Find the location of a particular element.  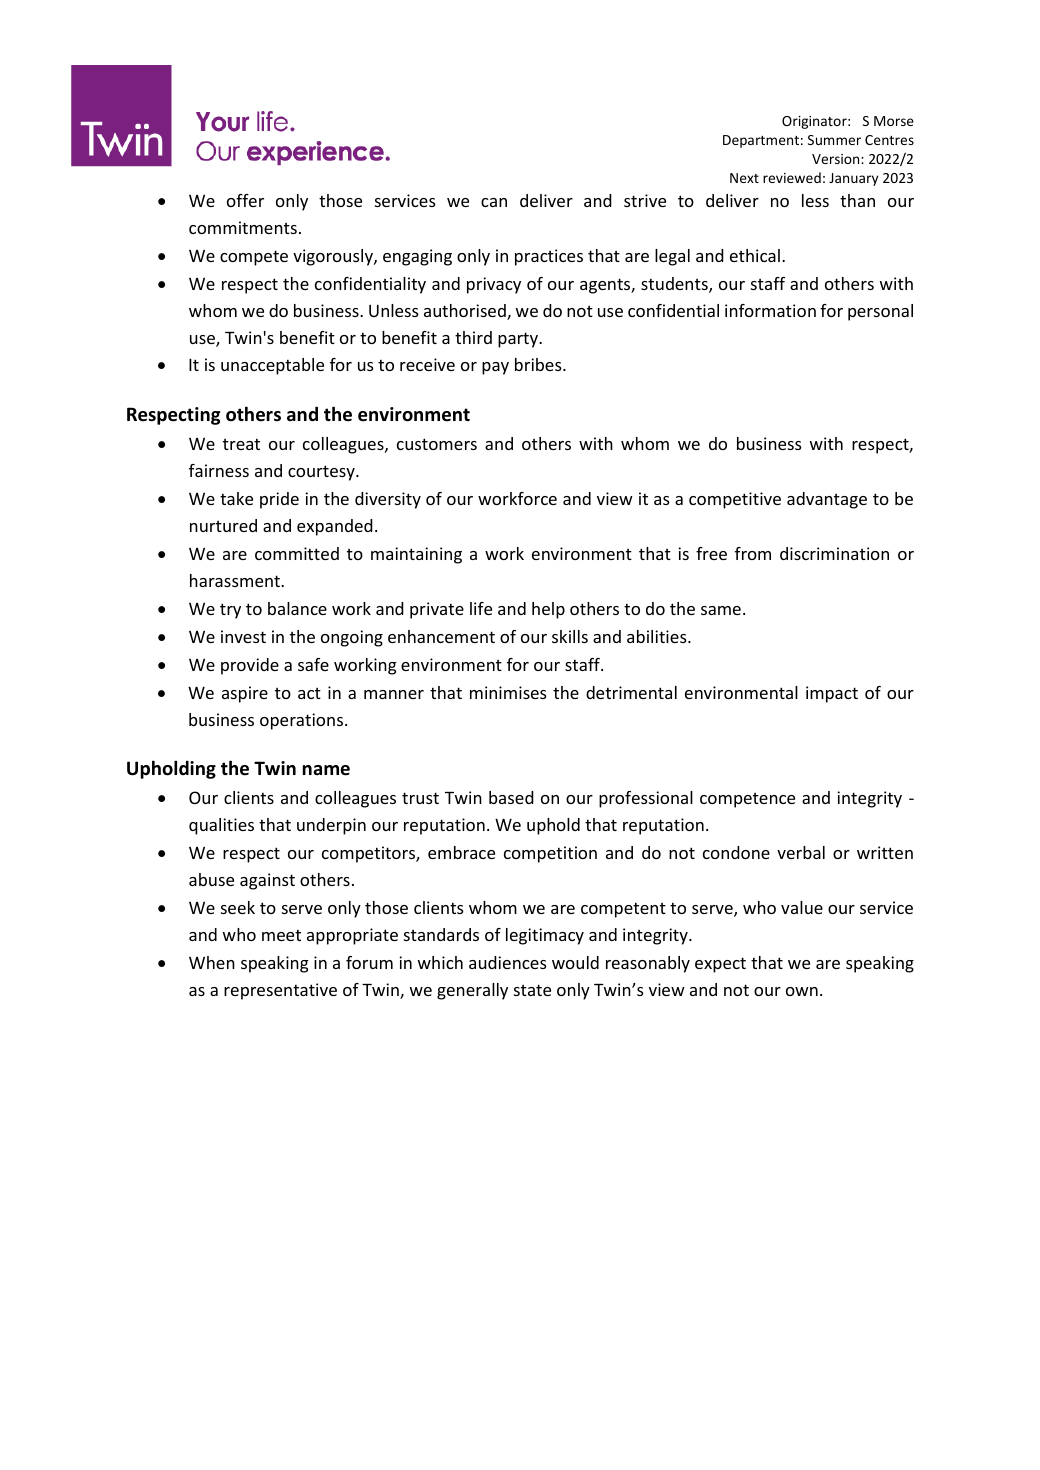

operations is located at coordinates (301, 721).
